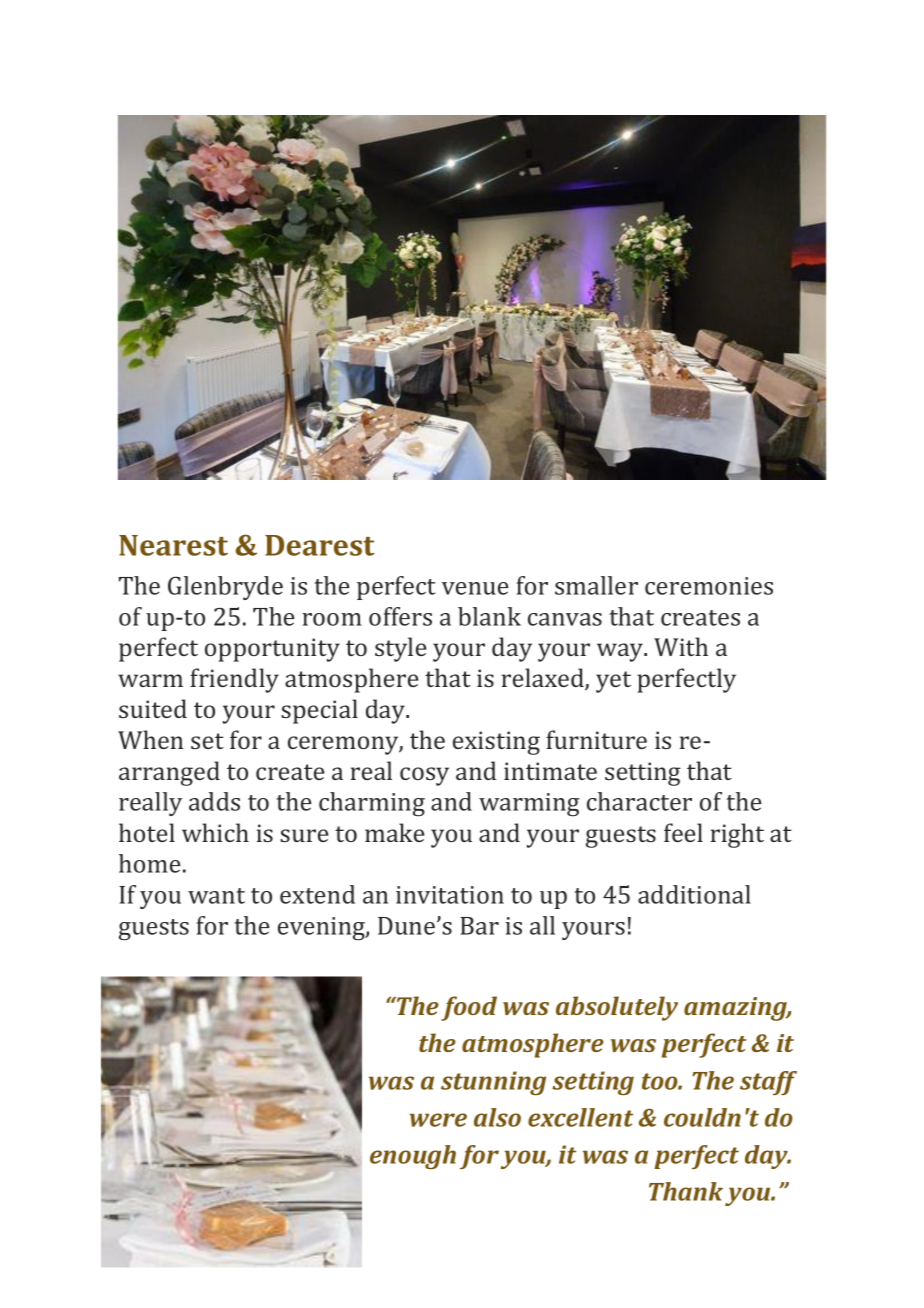 The height and width of the page is (1308, 924). I want to click on Nearest, so click(173, 545).
